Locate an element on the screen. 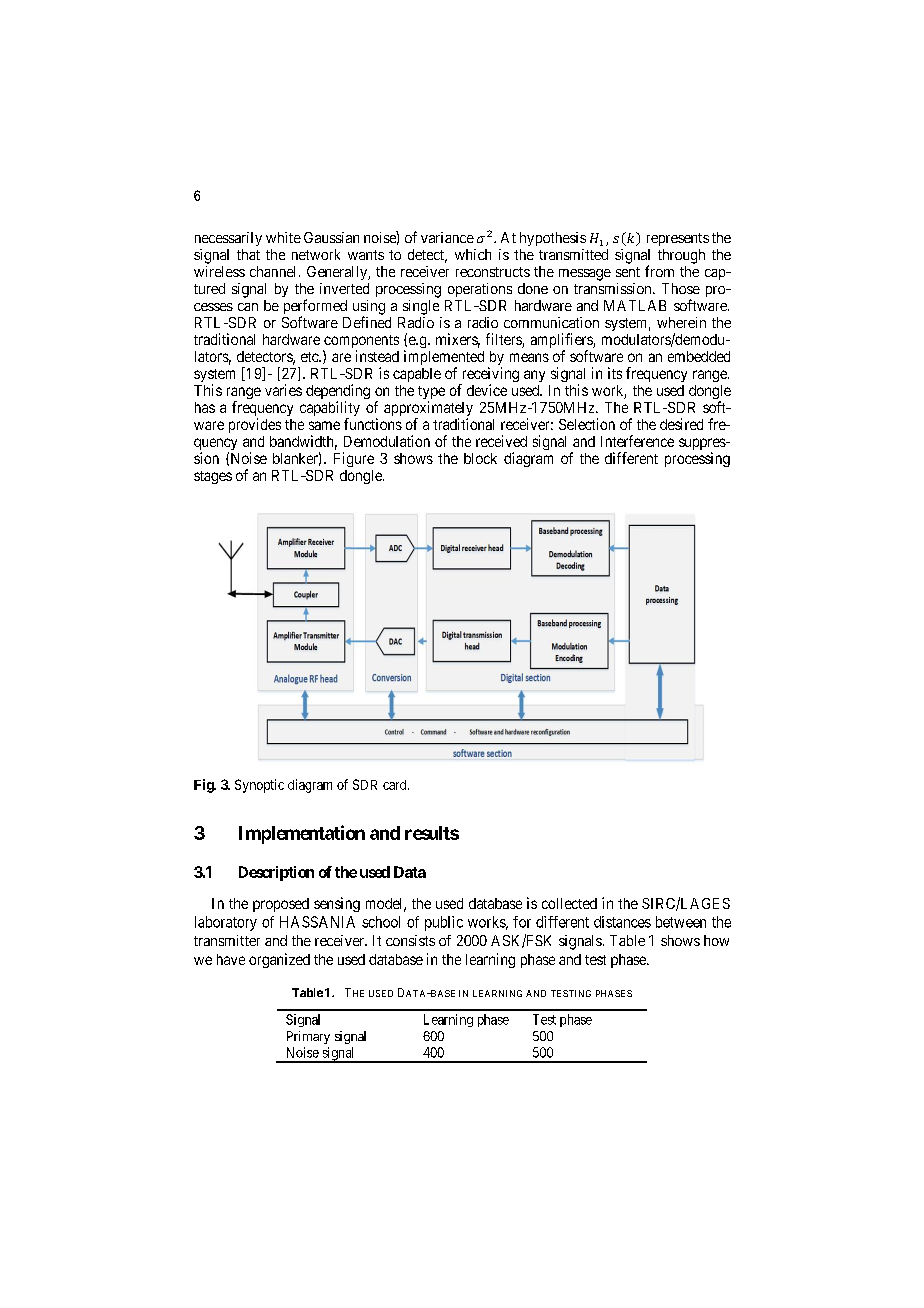  which is located at coordinates (473, 254).
